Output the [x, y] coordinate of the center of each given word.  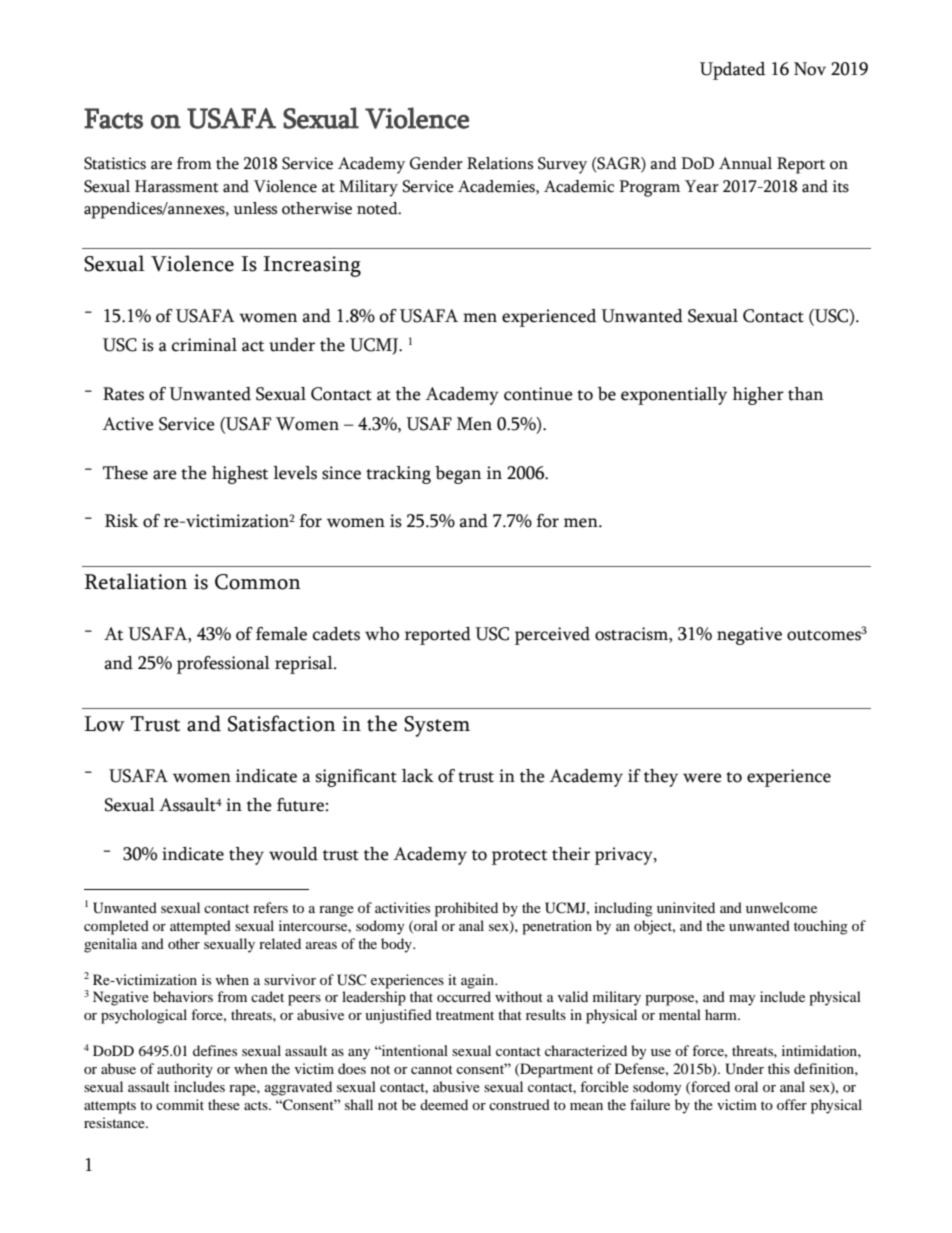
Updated [732, 71]
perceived [552, 636]
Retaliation [135, 581]
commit [180, 1104]
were [702, 778]
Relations [500, 163]
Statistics [115, 163]
